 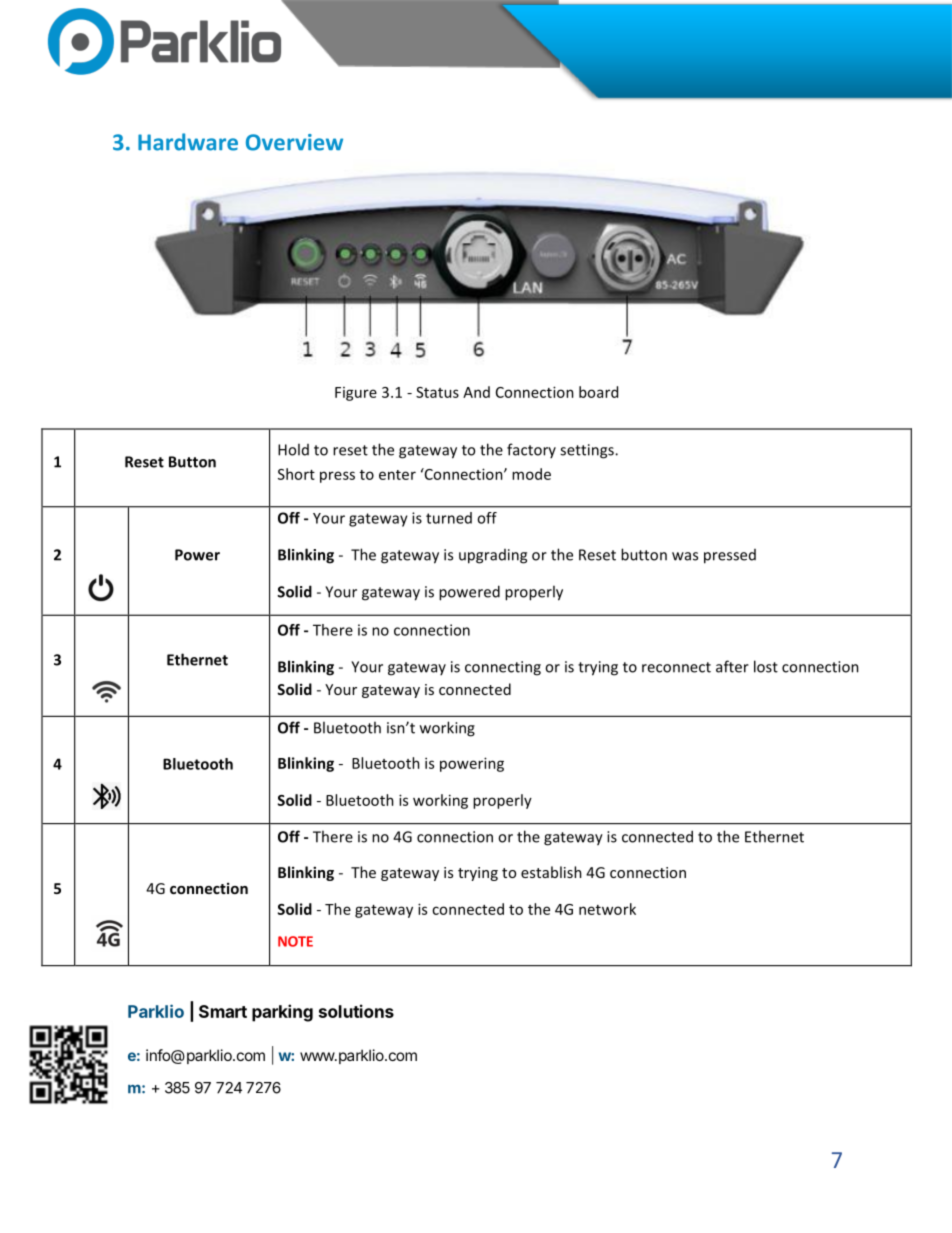 What do you see at coordinates (476, 392) in the image?
I see `And` at bounding box center [476, 392].
